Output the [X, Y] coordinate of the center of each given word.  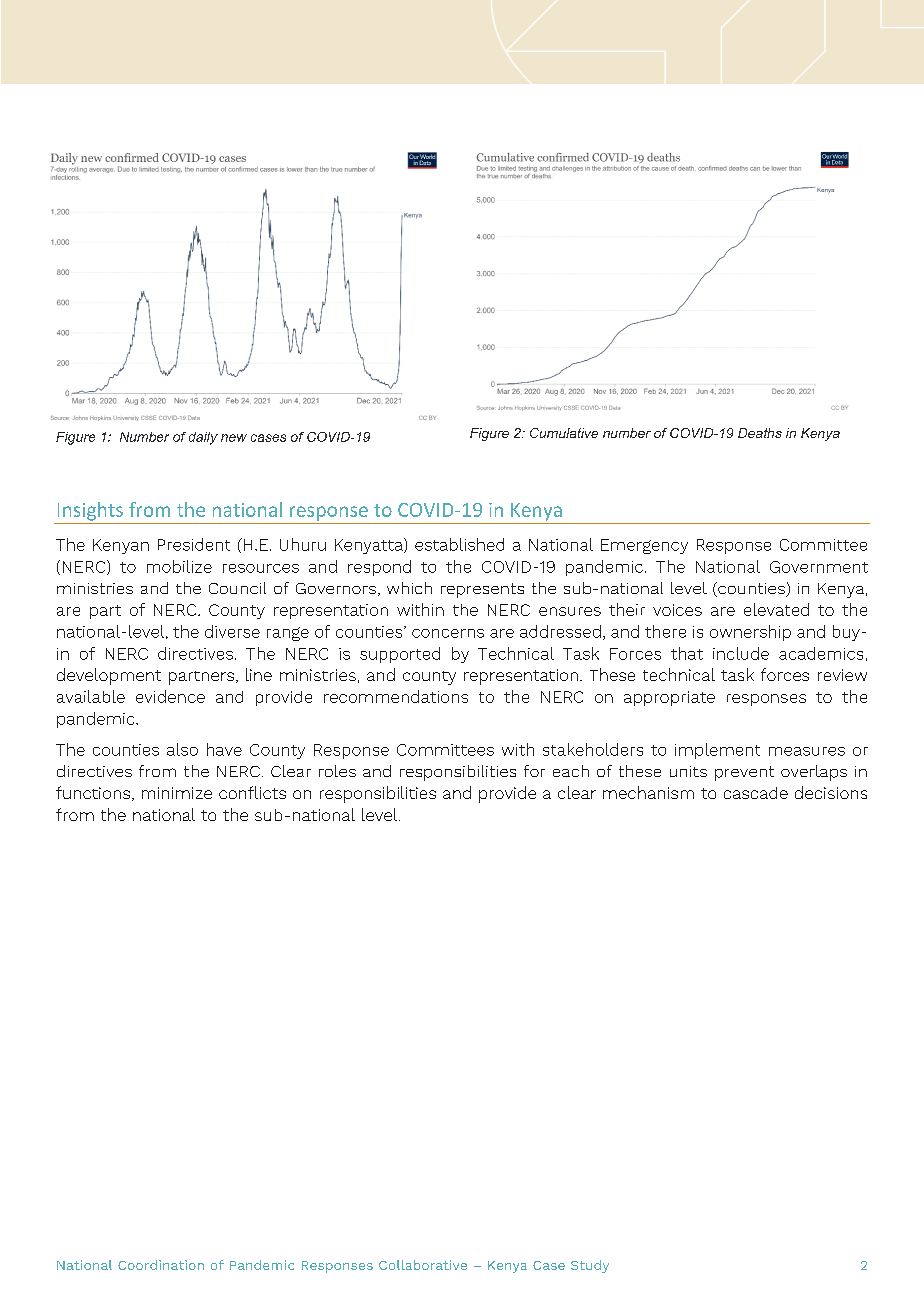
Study [590, 1266]
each [571, 771]
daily [203, 438]
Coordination [161, 1265]
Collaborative [423, 1265]
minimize [177, 793]
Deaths [760, 433]
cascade [756, 793]
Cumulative [564, 433]
